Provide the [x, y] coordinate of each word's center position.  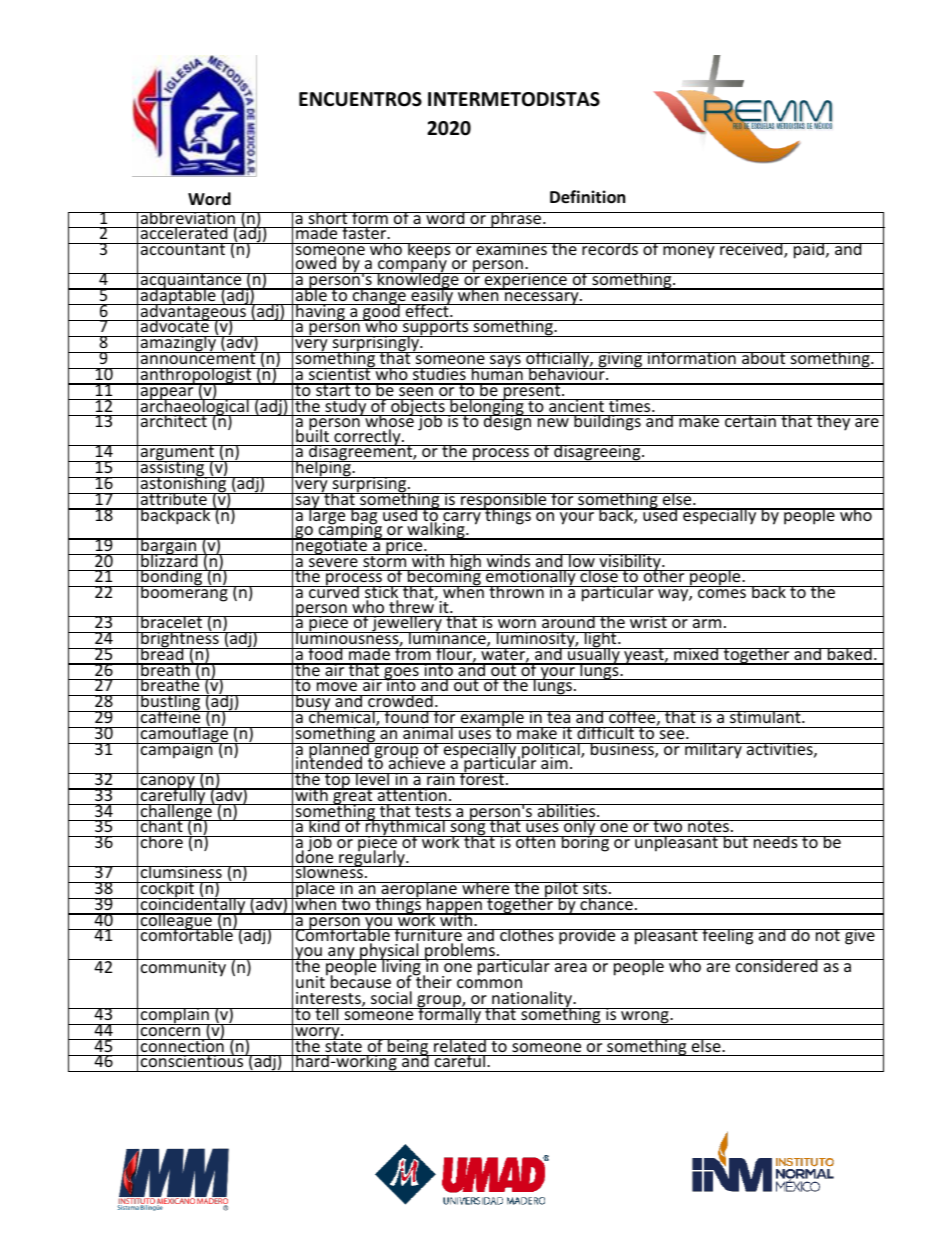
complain [175, 1017]
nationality [532, 1000]
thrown [516, 592]
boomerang [184, 592]
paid [809, 251]
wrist [648, 622]
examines [511, 249]
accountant [183, 249]
